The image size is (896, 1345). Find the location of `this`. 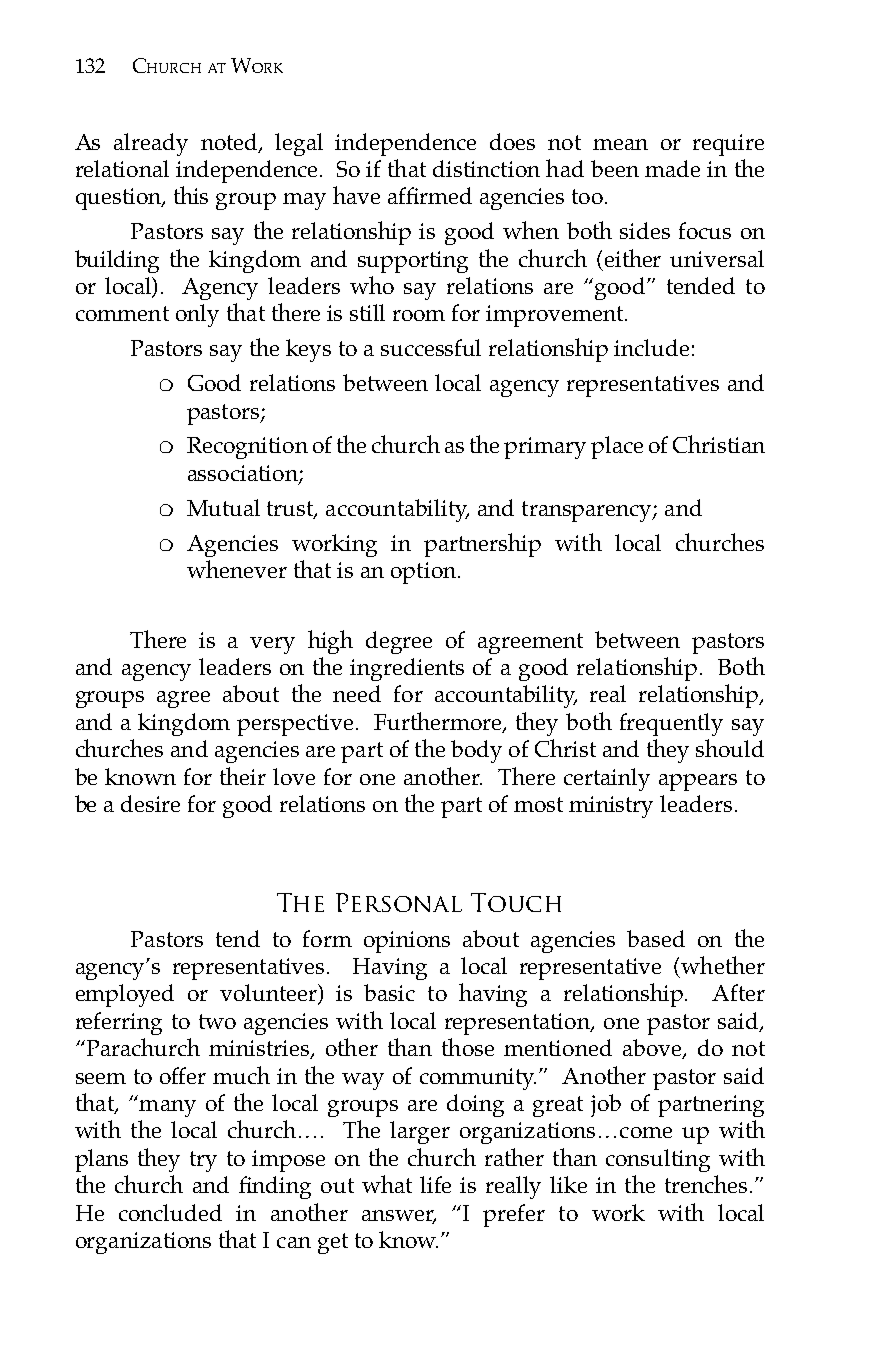

this is located at coordinates (191, 195).
